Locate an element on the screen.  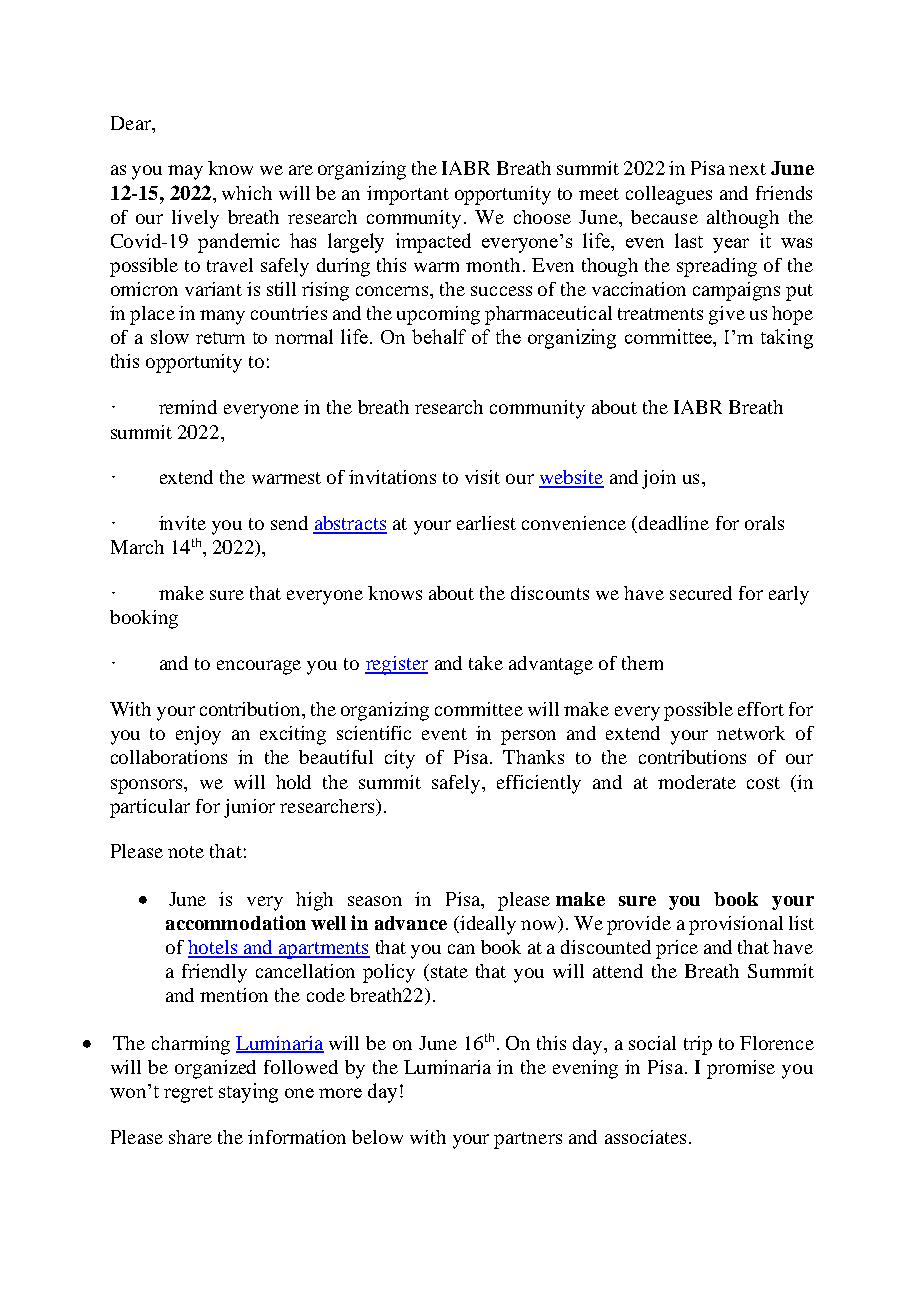
encourage is located at coordinates (259, 667).
